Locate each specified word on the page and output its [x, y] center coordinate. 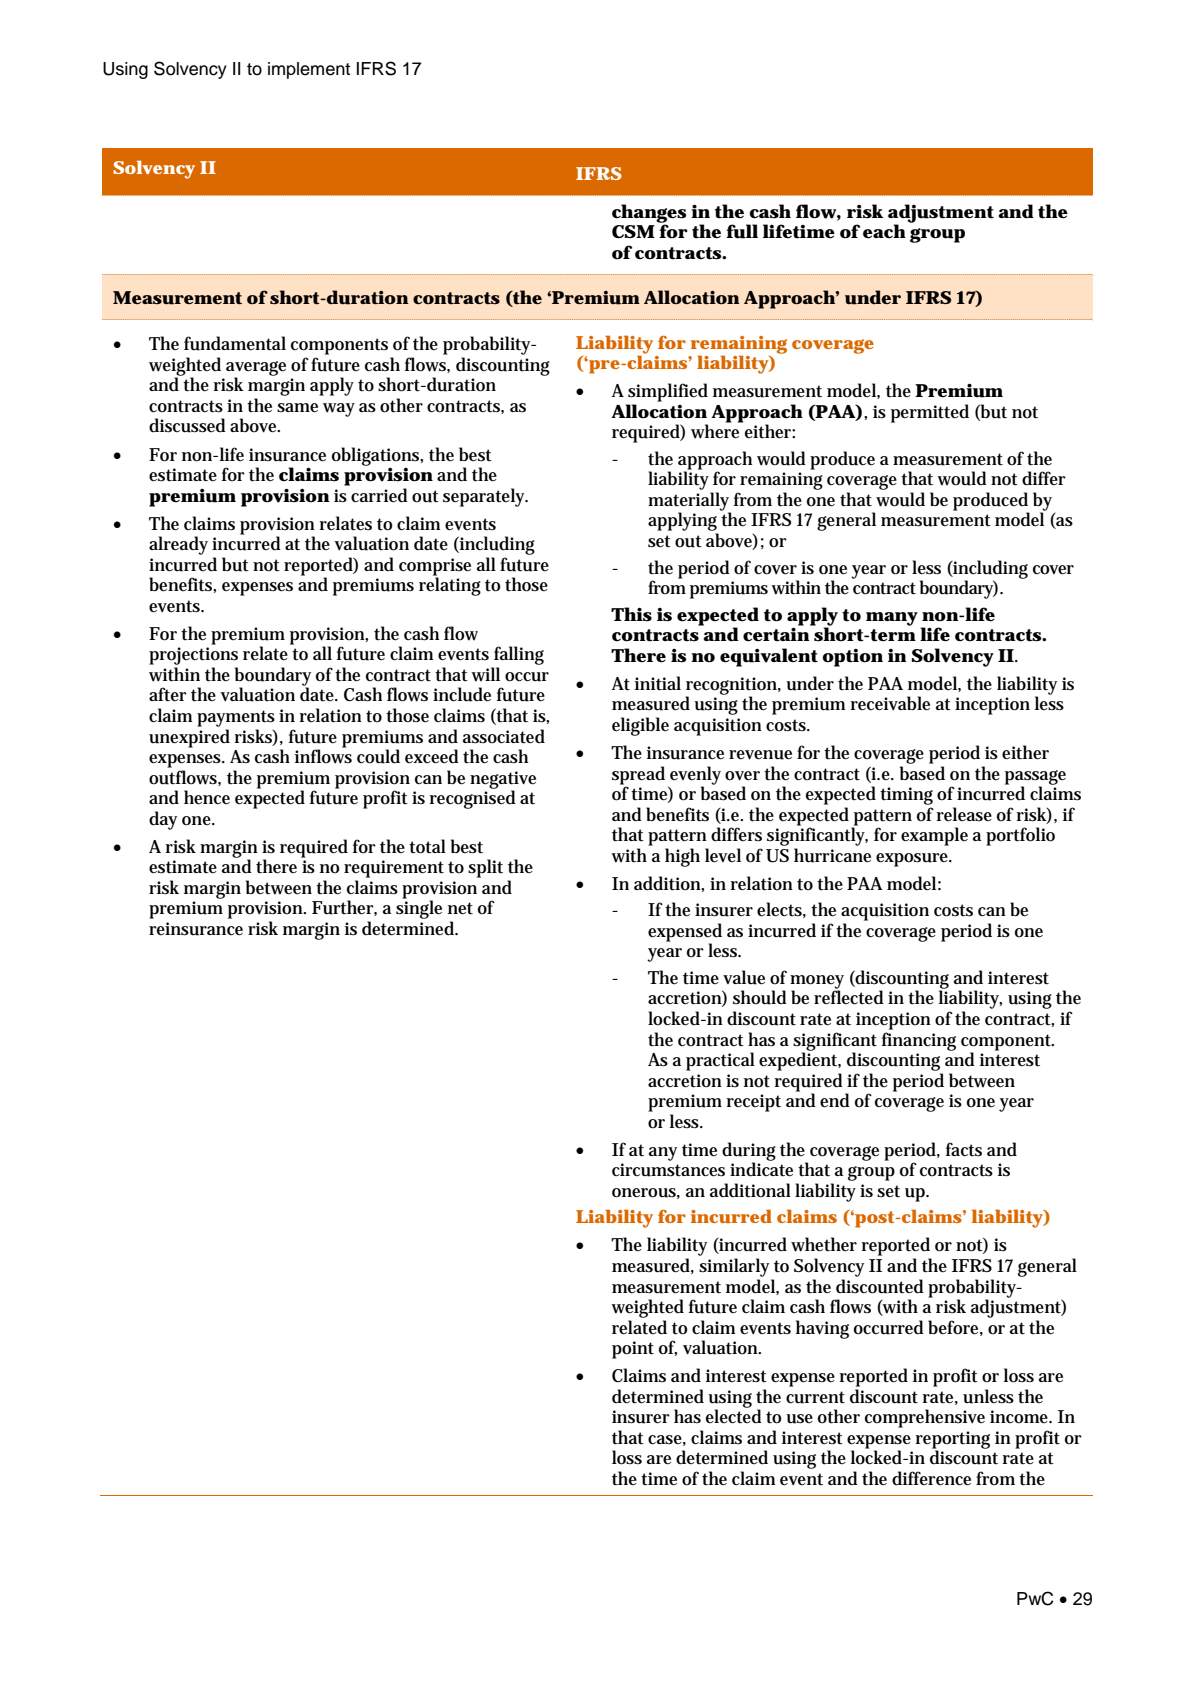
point [633, 1350]
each [884, 231]
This [631, 614]
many [892, 619]
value [744, 977]
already [178, 545]
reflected [849, 997]
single [419, 909]
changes [649, 214]
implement [309, 70]
